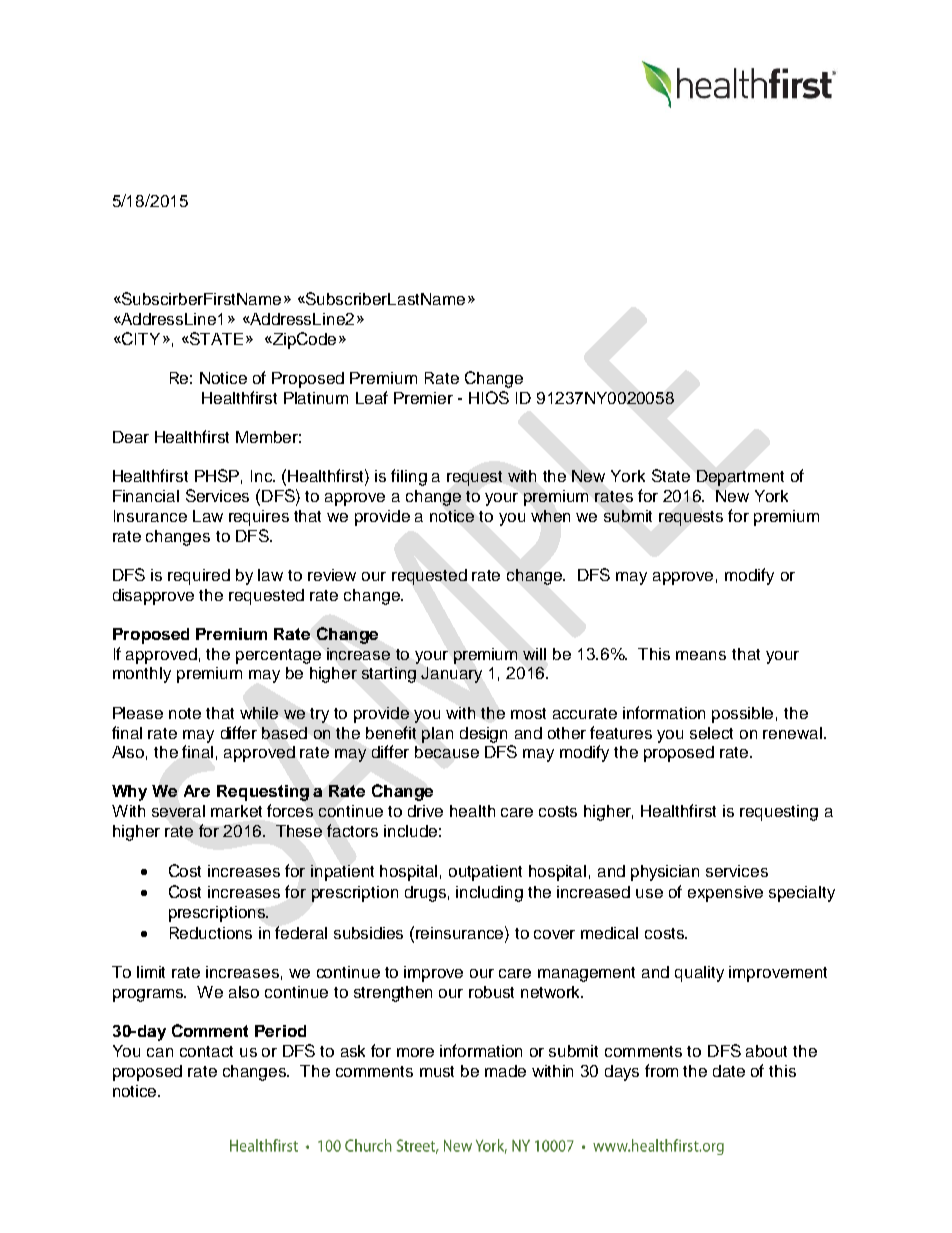 This screenshot has width=952, height=1233. I want to click on select, so click(711, 733).
